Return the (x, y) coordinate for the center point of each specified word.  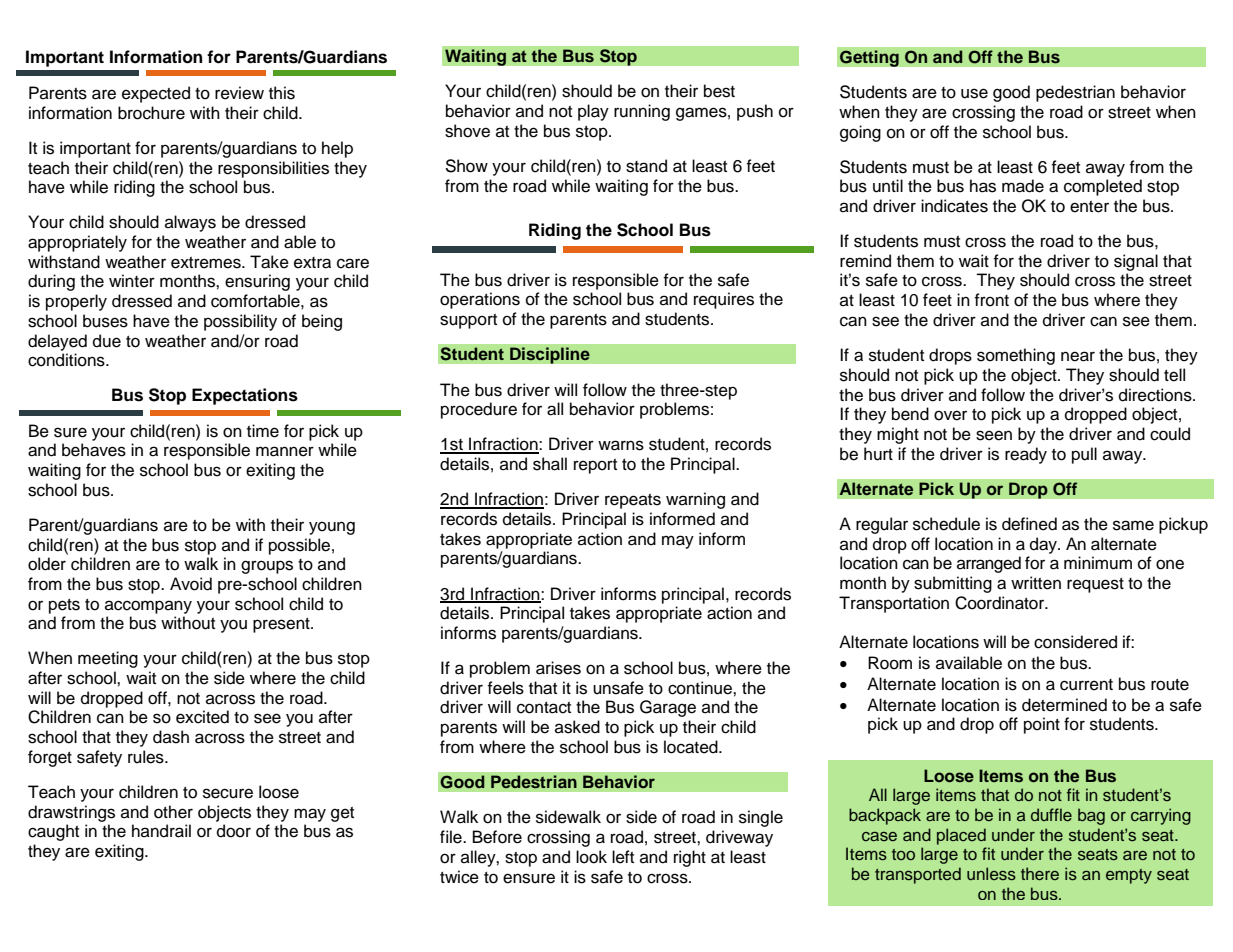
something (1016, 356)
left (623, 857)
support (468, 321)
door (234, 831)
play (593, 112)
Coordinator (1001, 603)
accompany (148, 607)
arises (558, 668)
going (860, 133)
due (107, 341)
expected (156, 94)
